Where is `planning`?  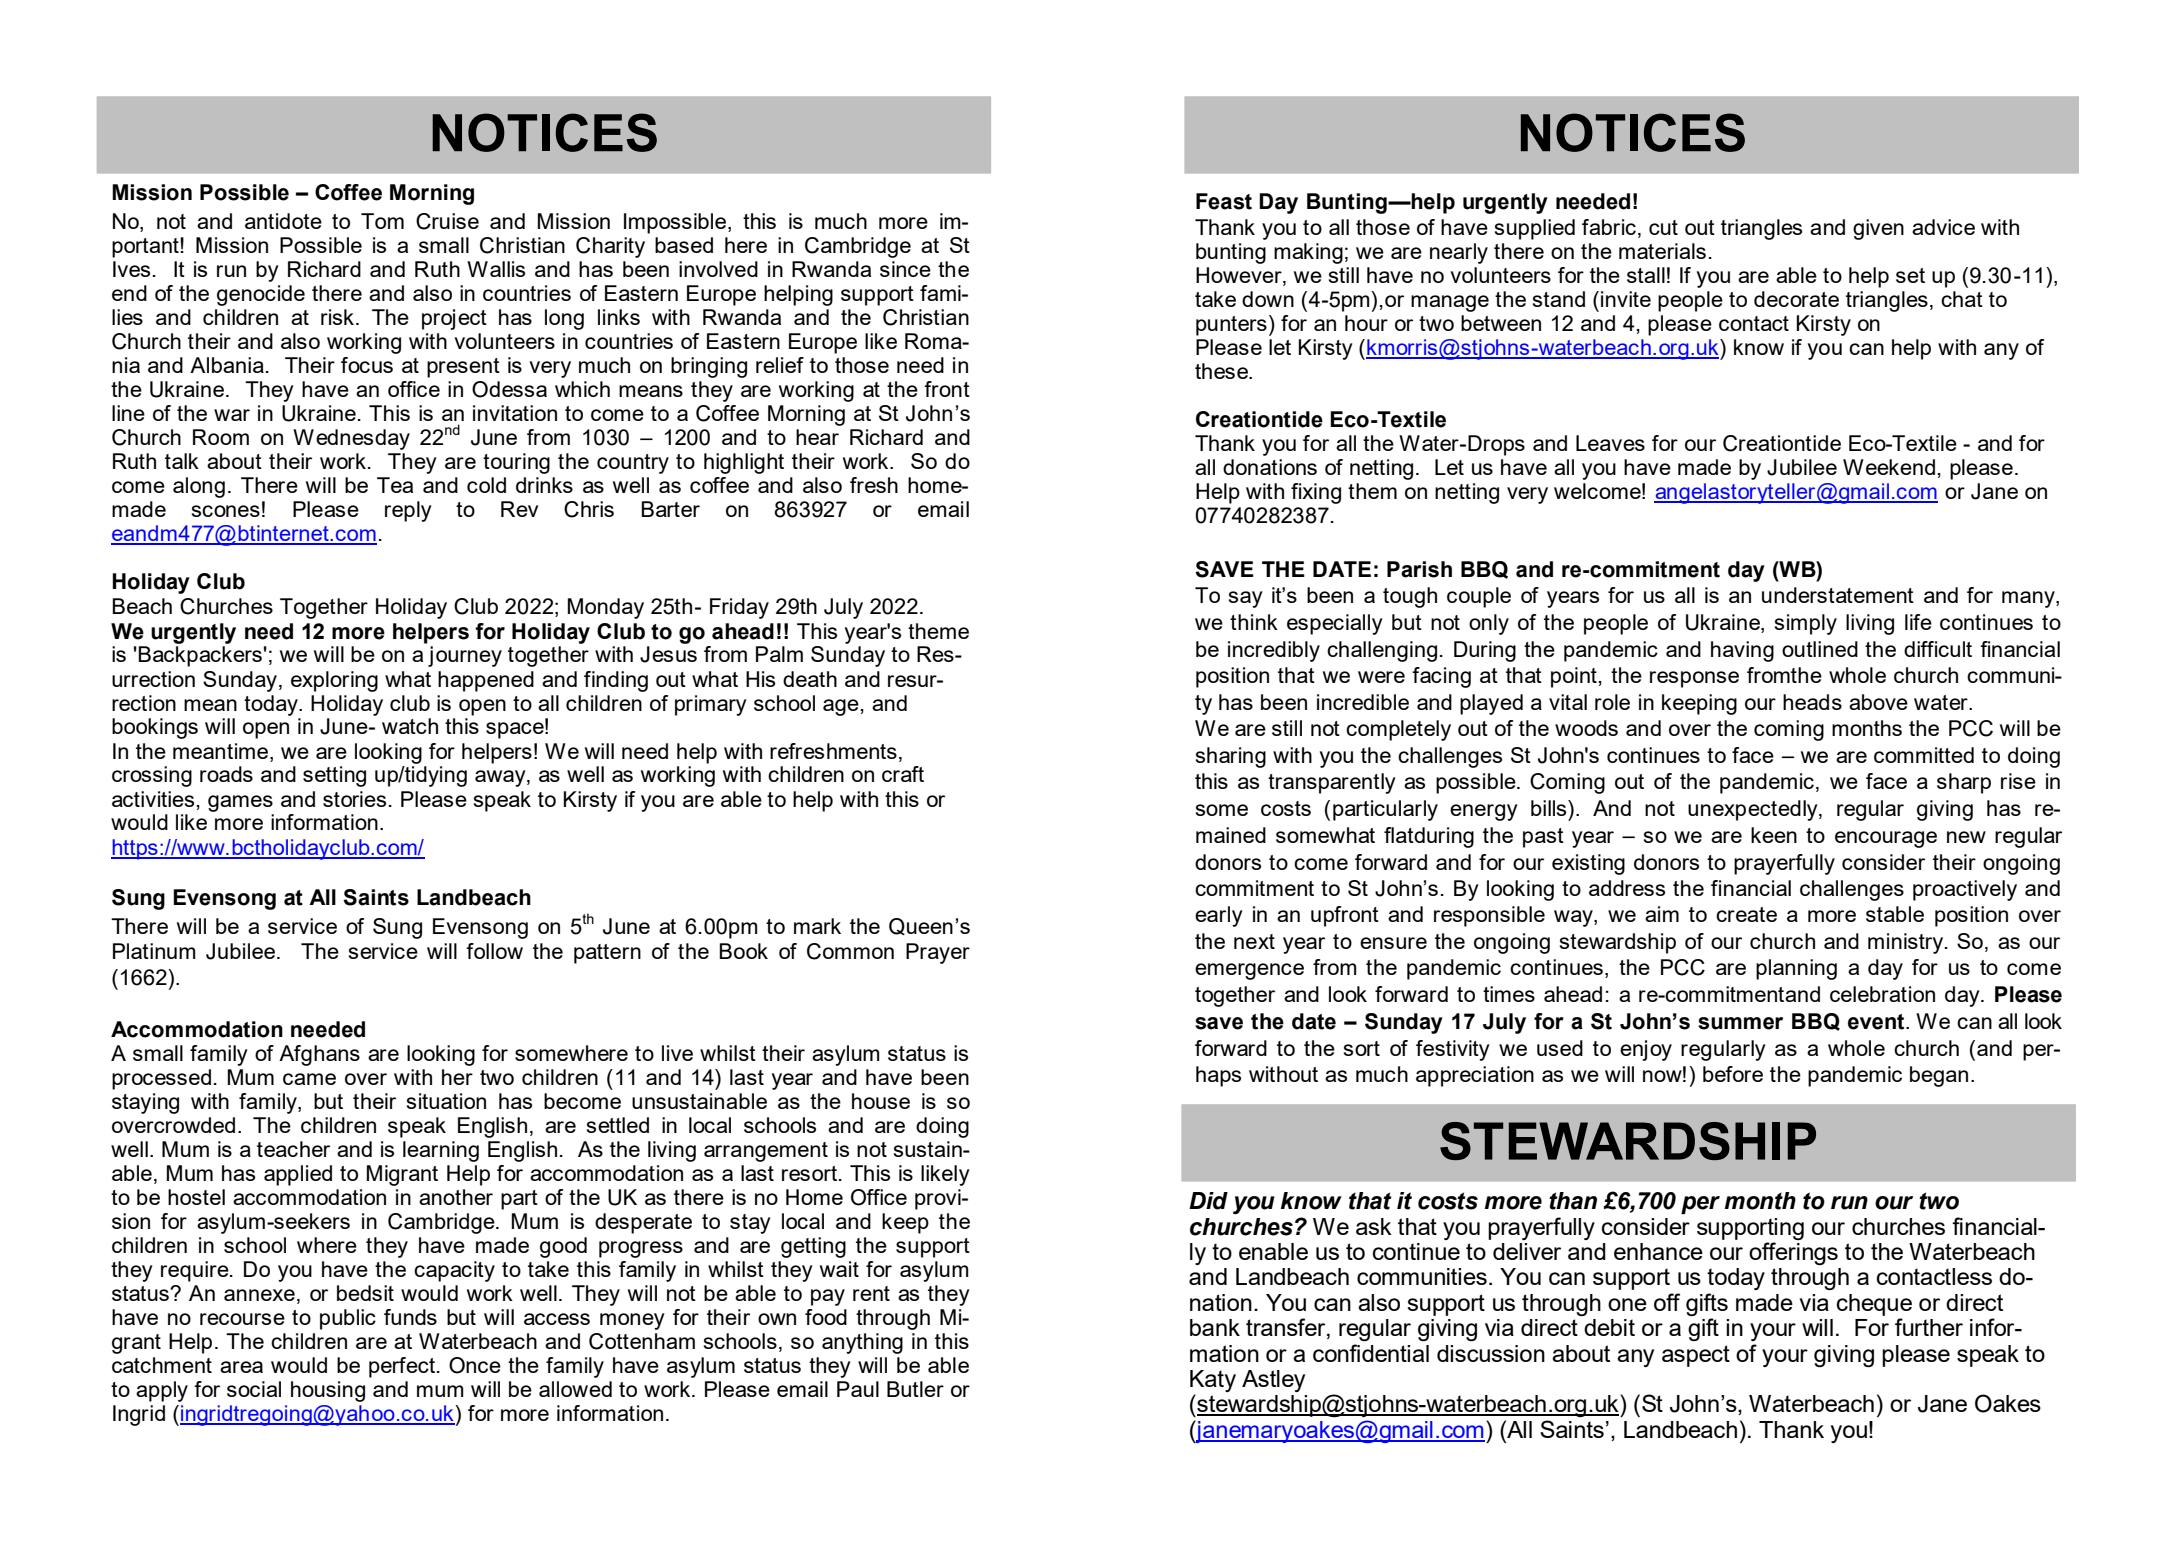 planning is located at coordinates (1796, 969).
